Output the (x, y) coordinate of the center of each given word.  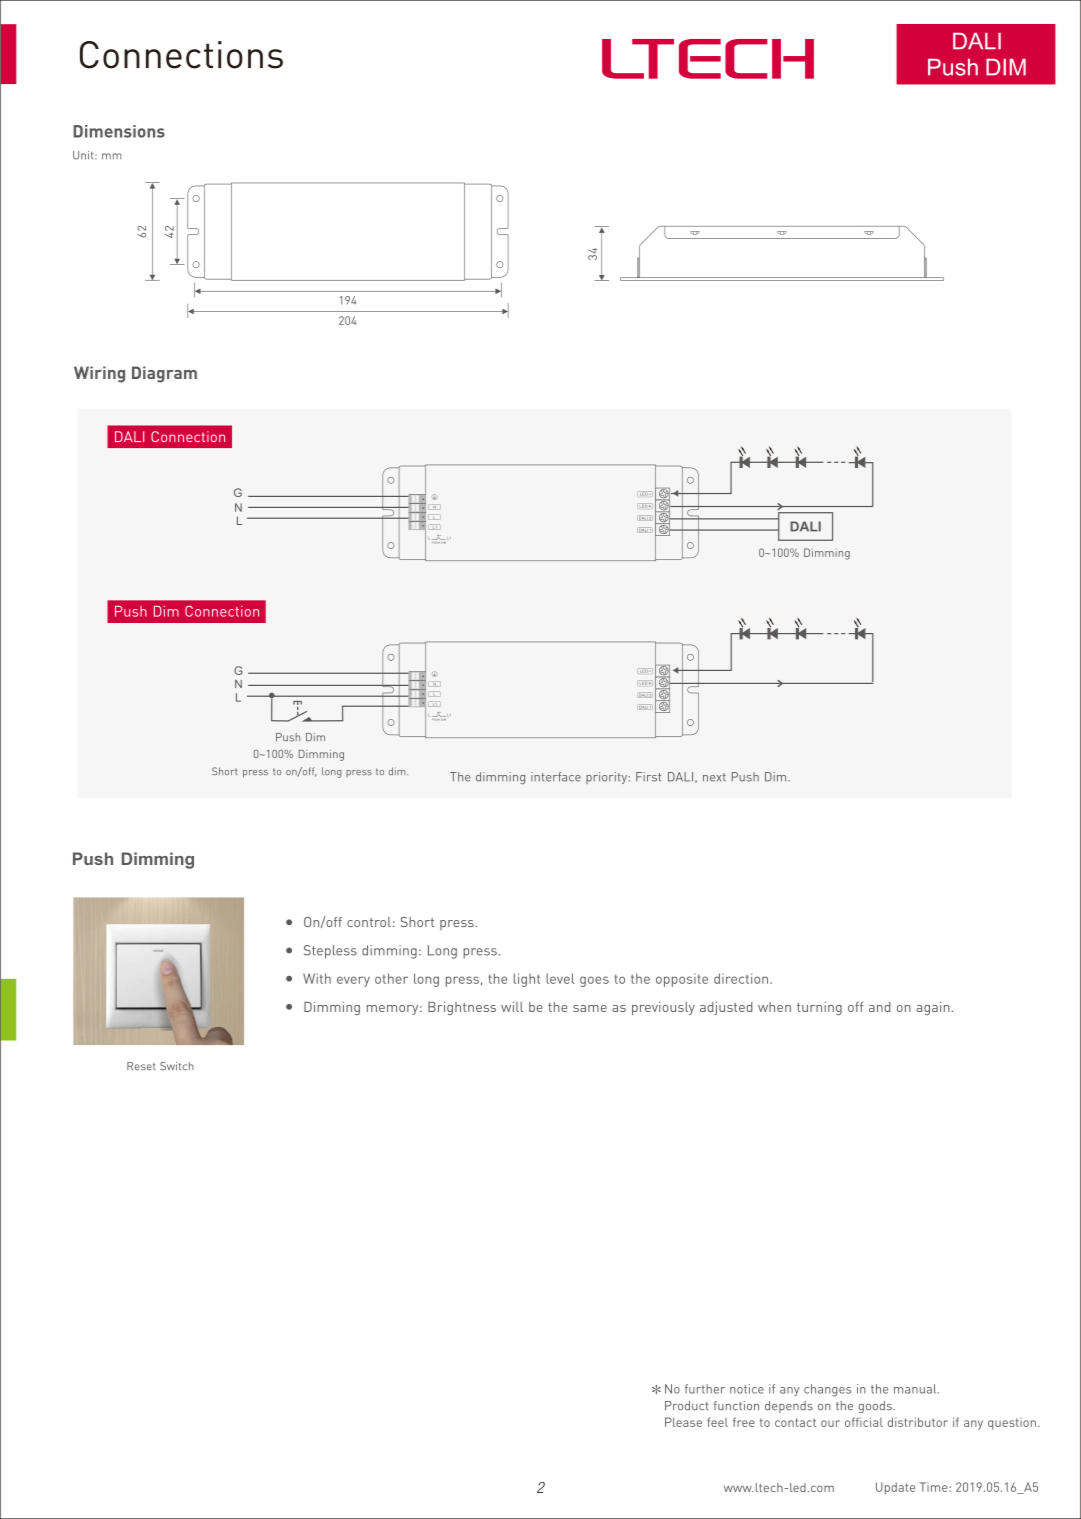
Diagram (164, 374)
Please (683, 1422)
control (369, 922)
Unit (84, 155)
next (714, 777)
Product (687, 1406)
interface (556, 777)
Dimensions (119, 131)
